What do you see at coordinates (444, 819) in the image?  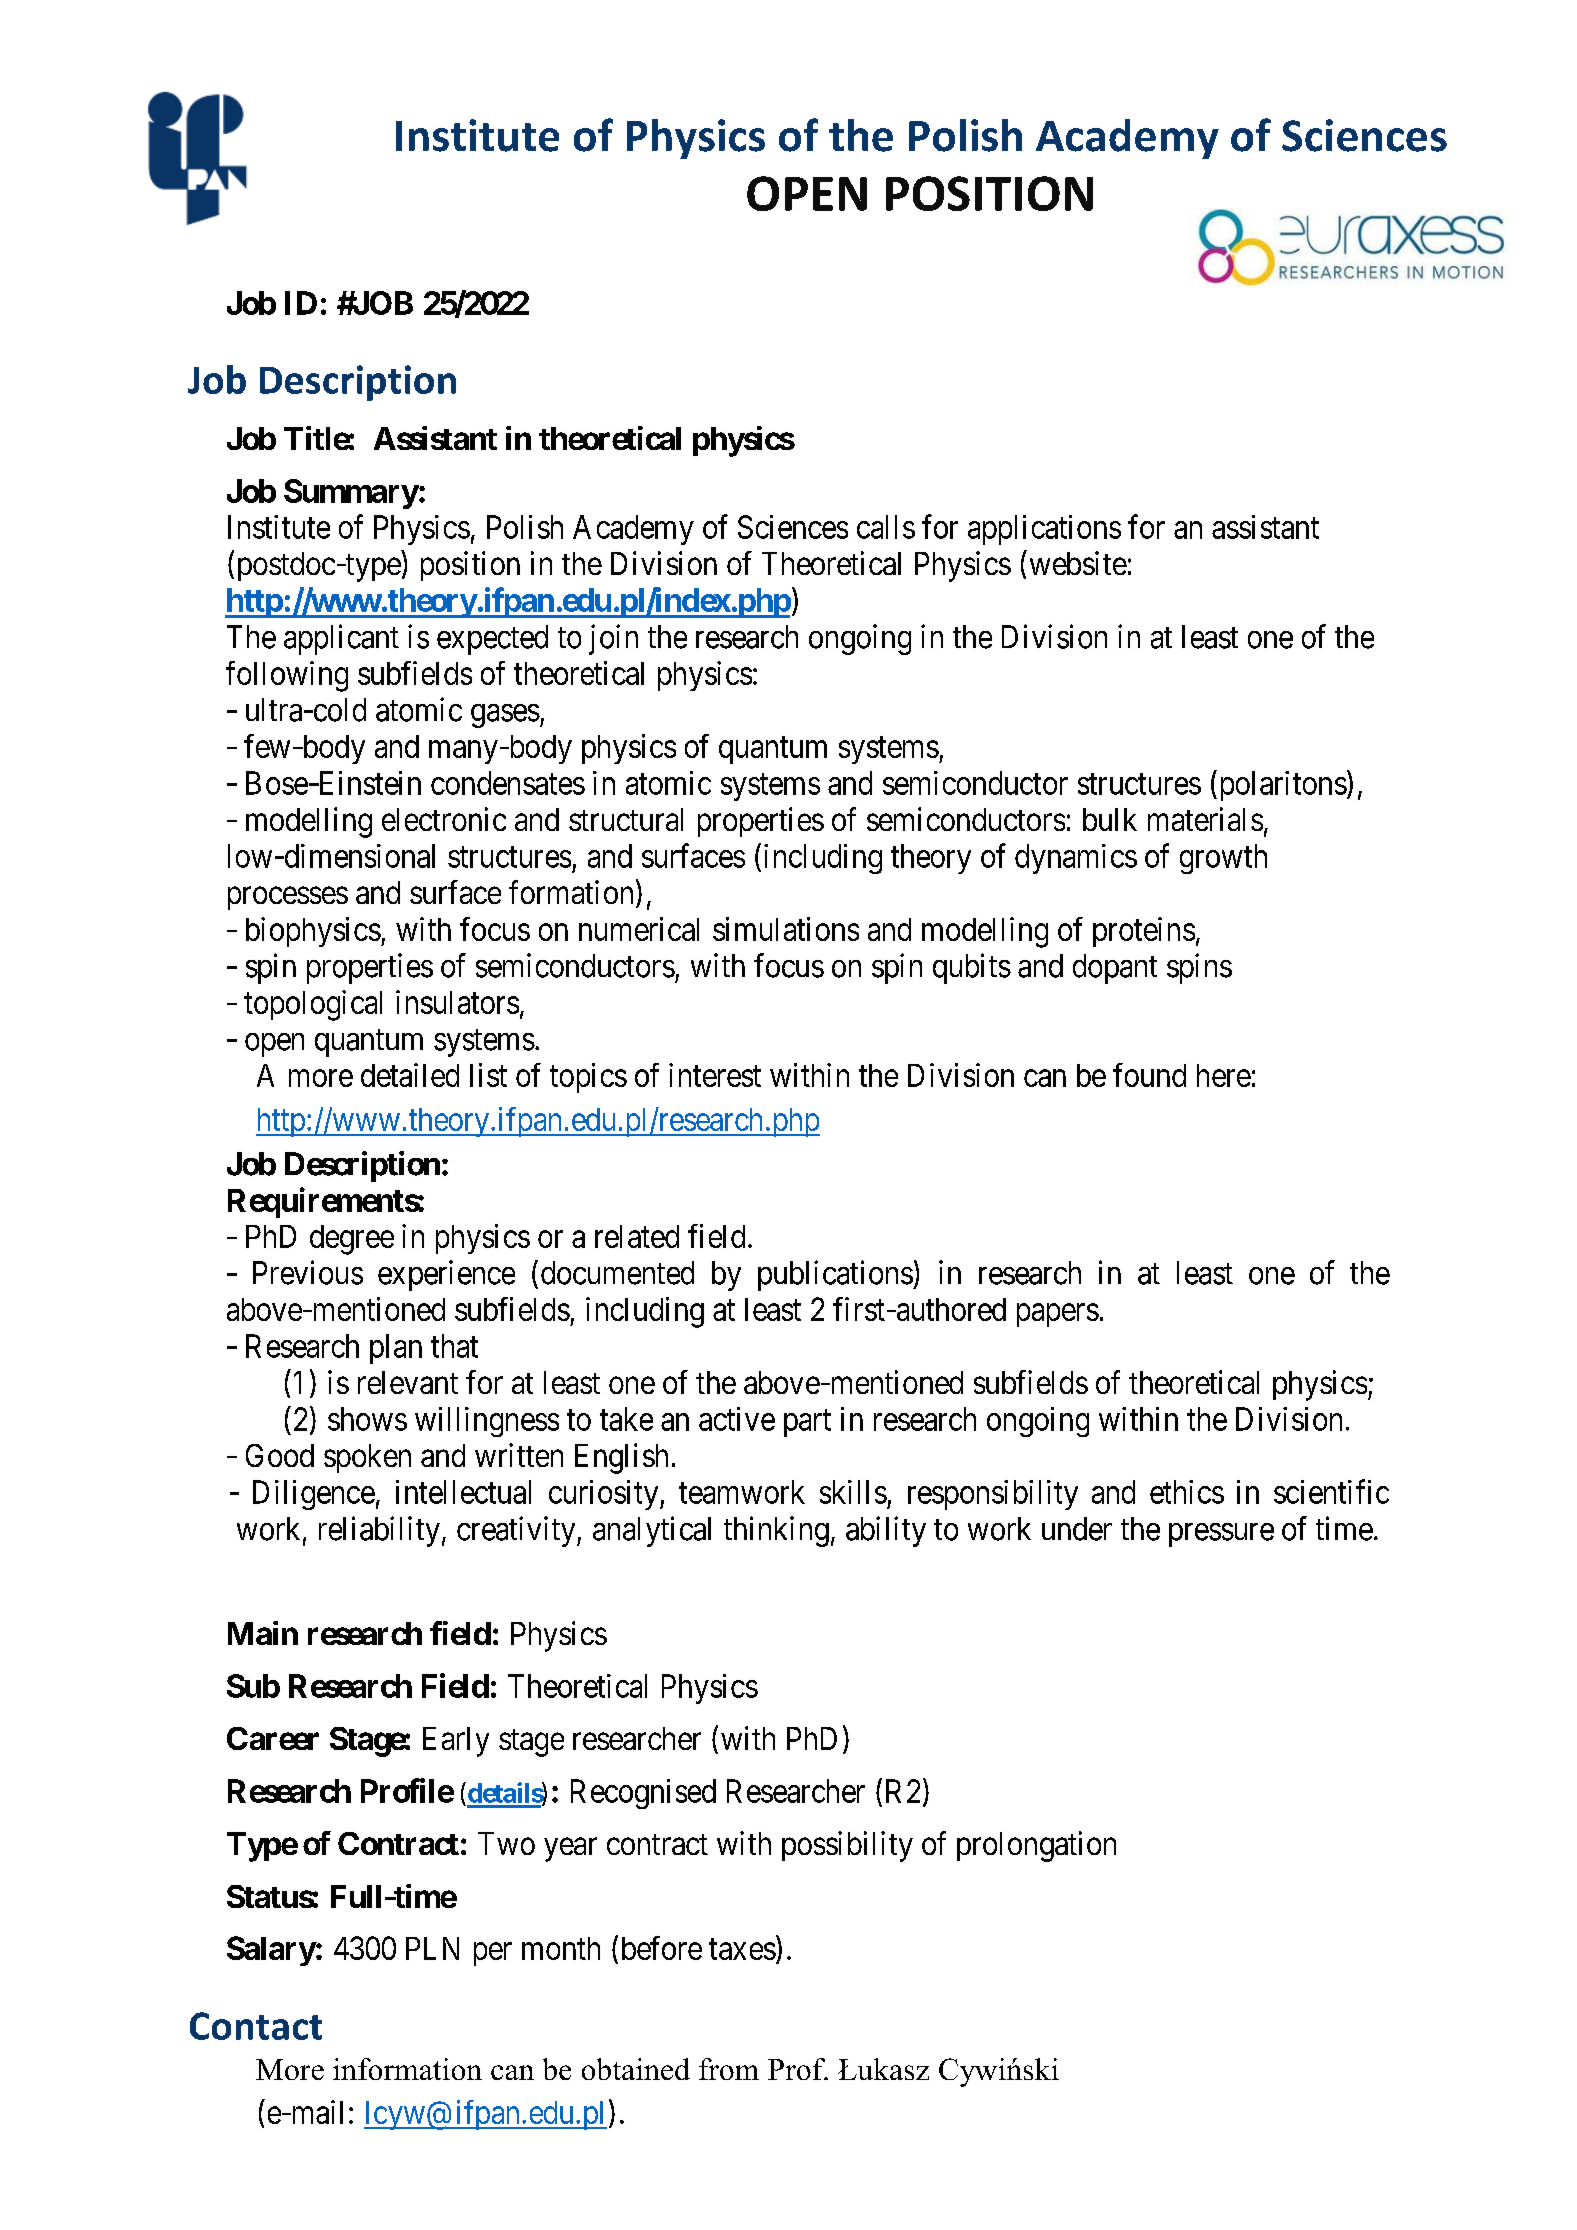 I see `electronic` at bounding box center [444, 819].
